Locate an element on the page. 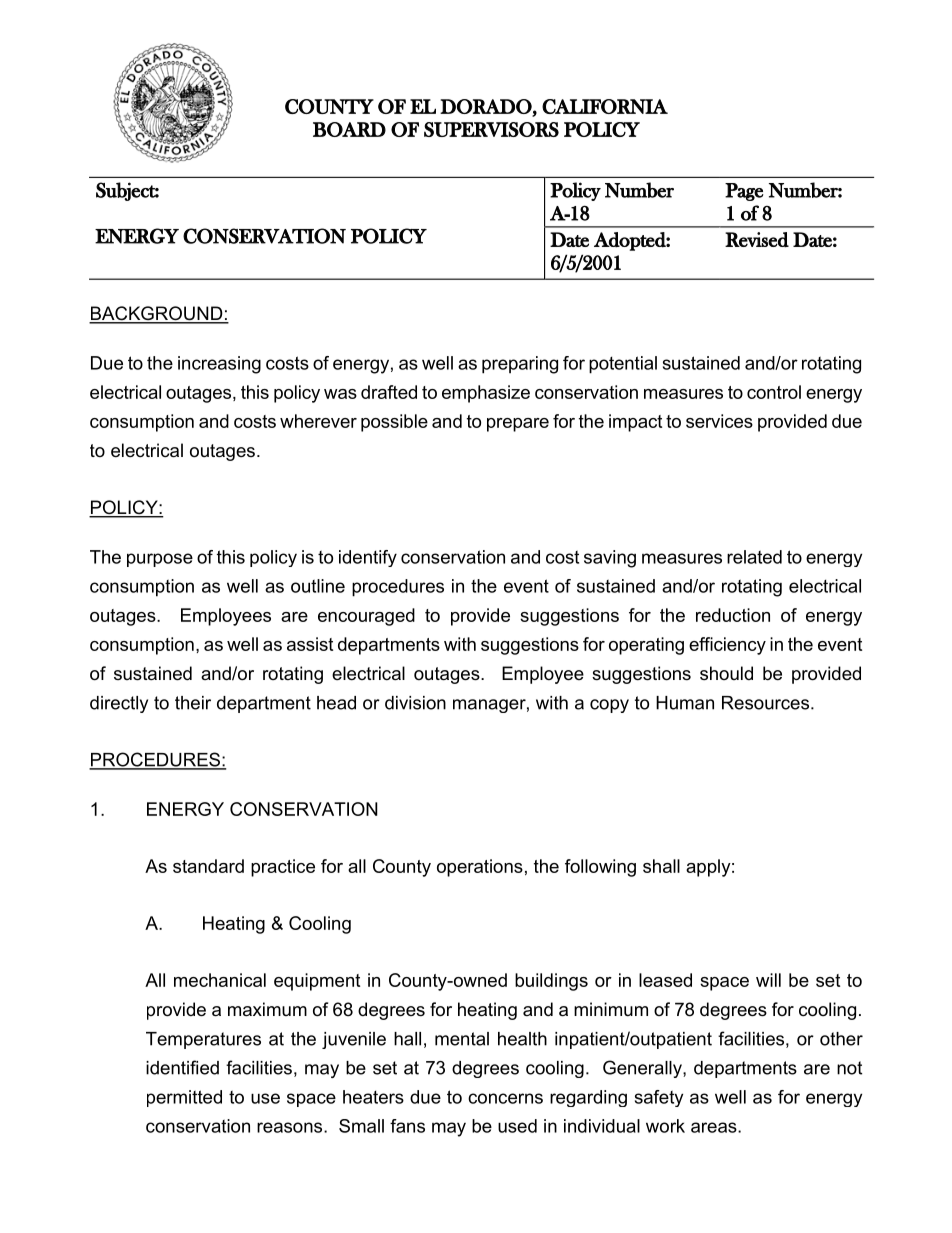 Image resolution: width=952 pixels, height=1233 pixels. BOARD is located at coordinates (349, 129).
